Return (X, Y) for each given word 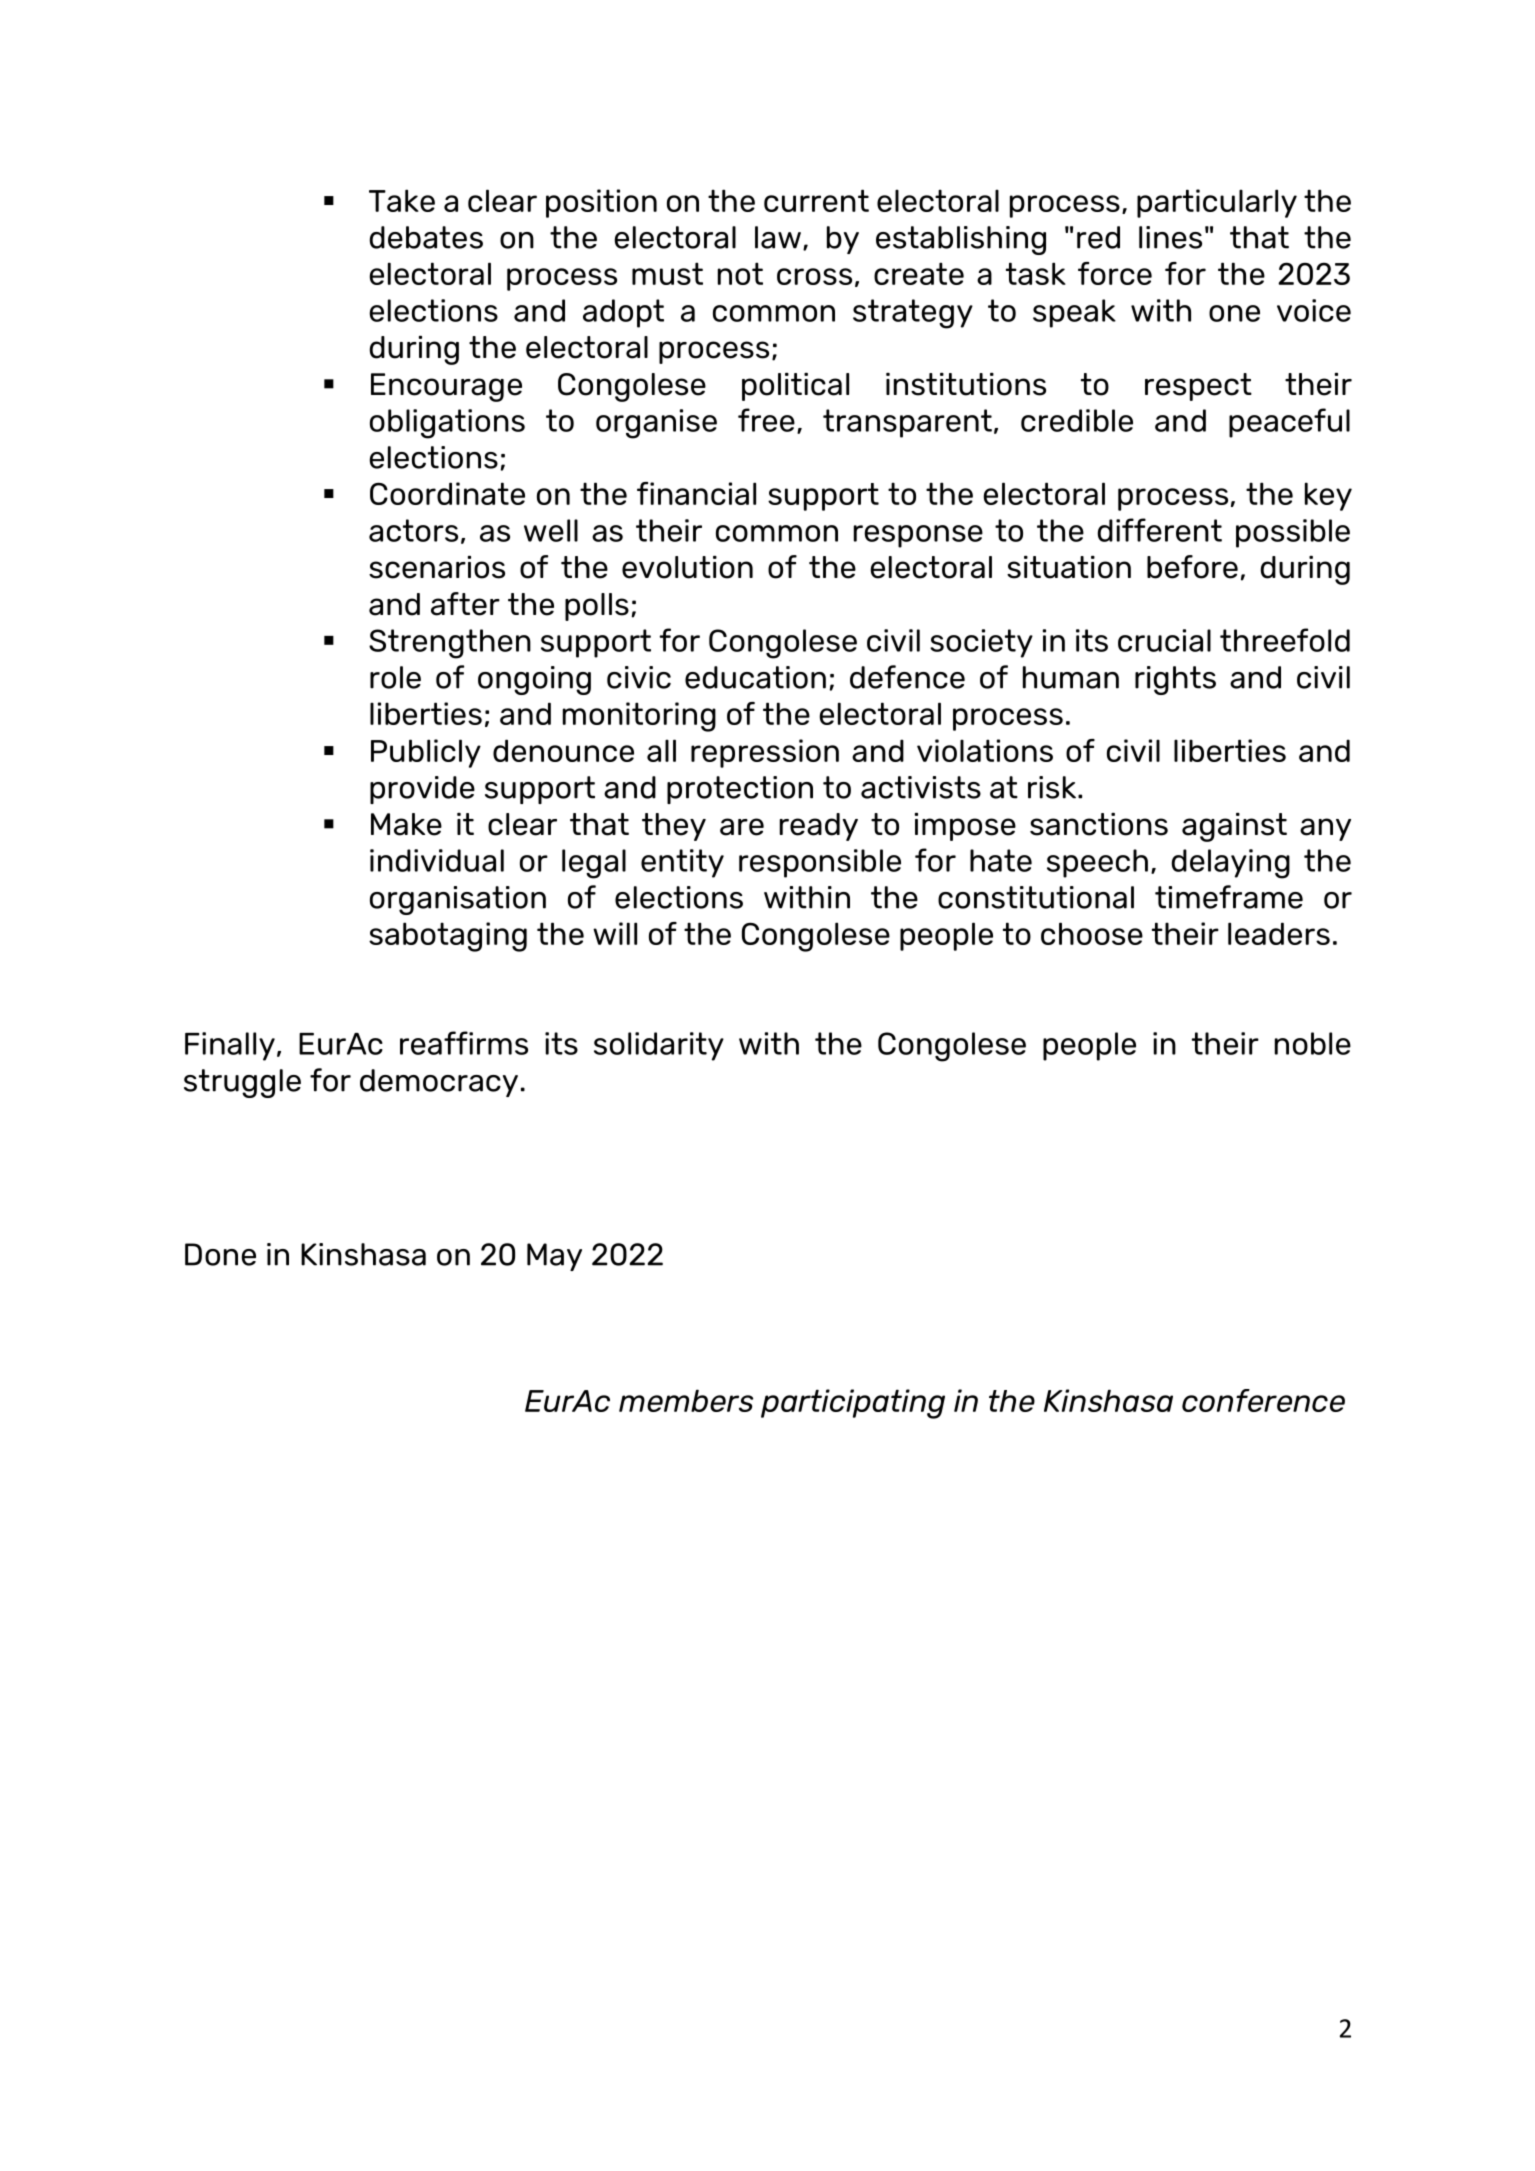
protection (740, 790)
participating (853, 1404)
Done (220, 1254)
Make (406, 824)
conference (1263, 1400)
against (1234, 827)
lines (1170, 237)
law (778, 237)
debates (426, 237)
